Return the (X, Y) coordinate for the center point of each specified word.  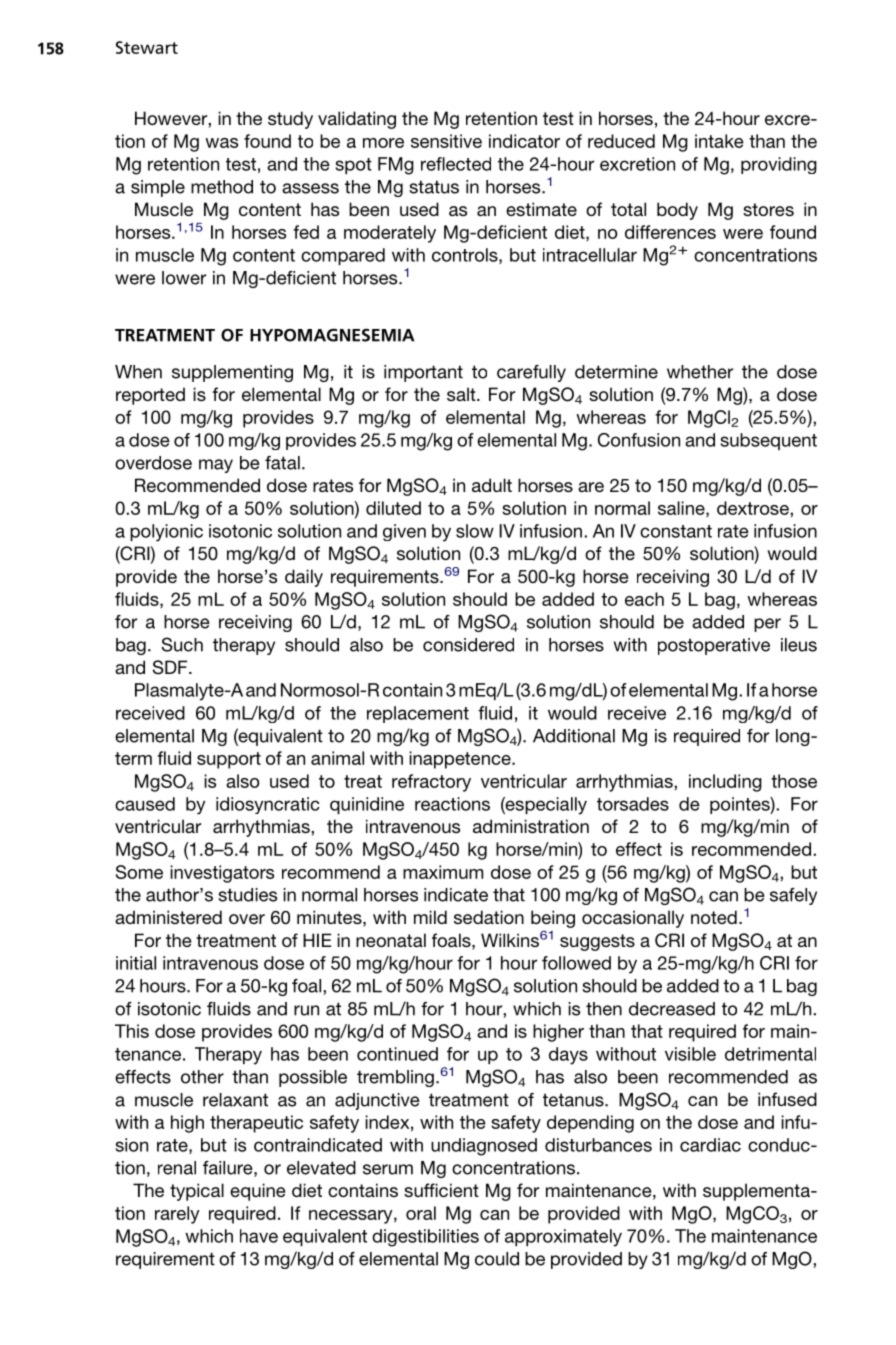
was (221, 143)
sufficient (441, 1190)
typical (197, 1192)
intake (719, 141)
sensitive (446, 141)
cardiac (710, 1145)
